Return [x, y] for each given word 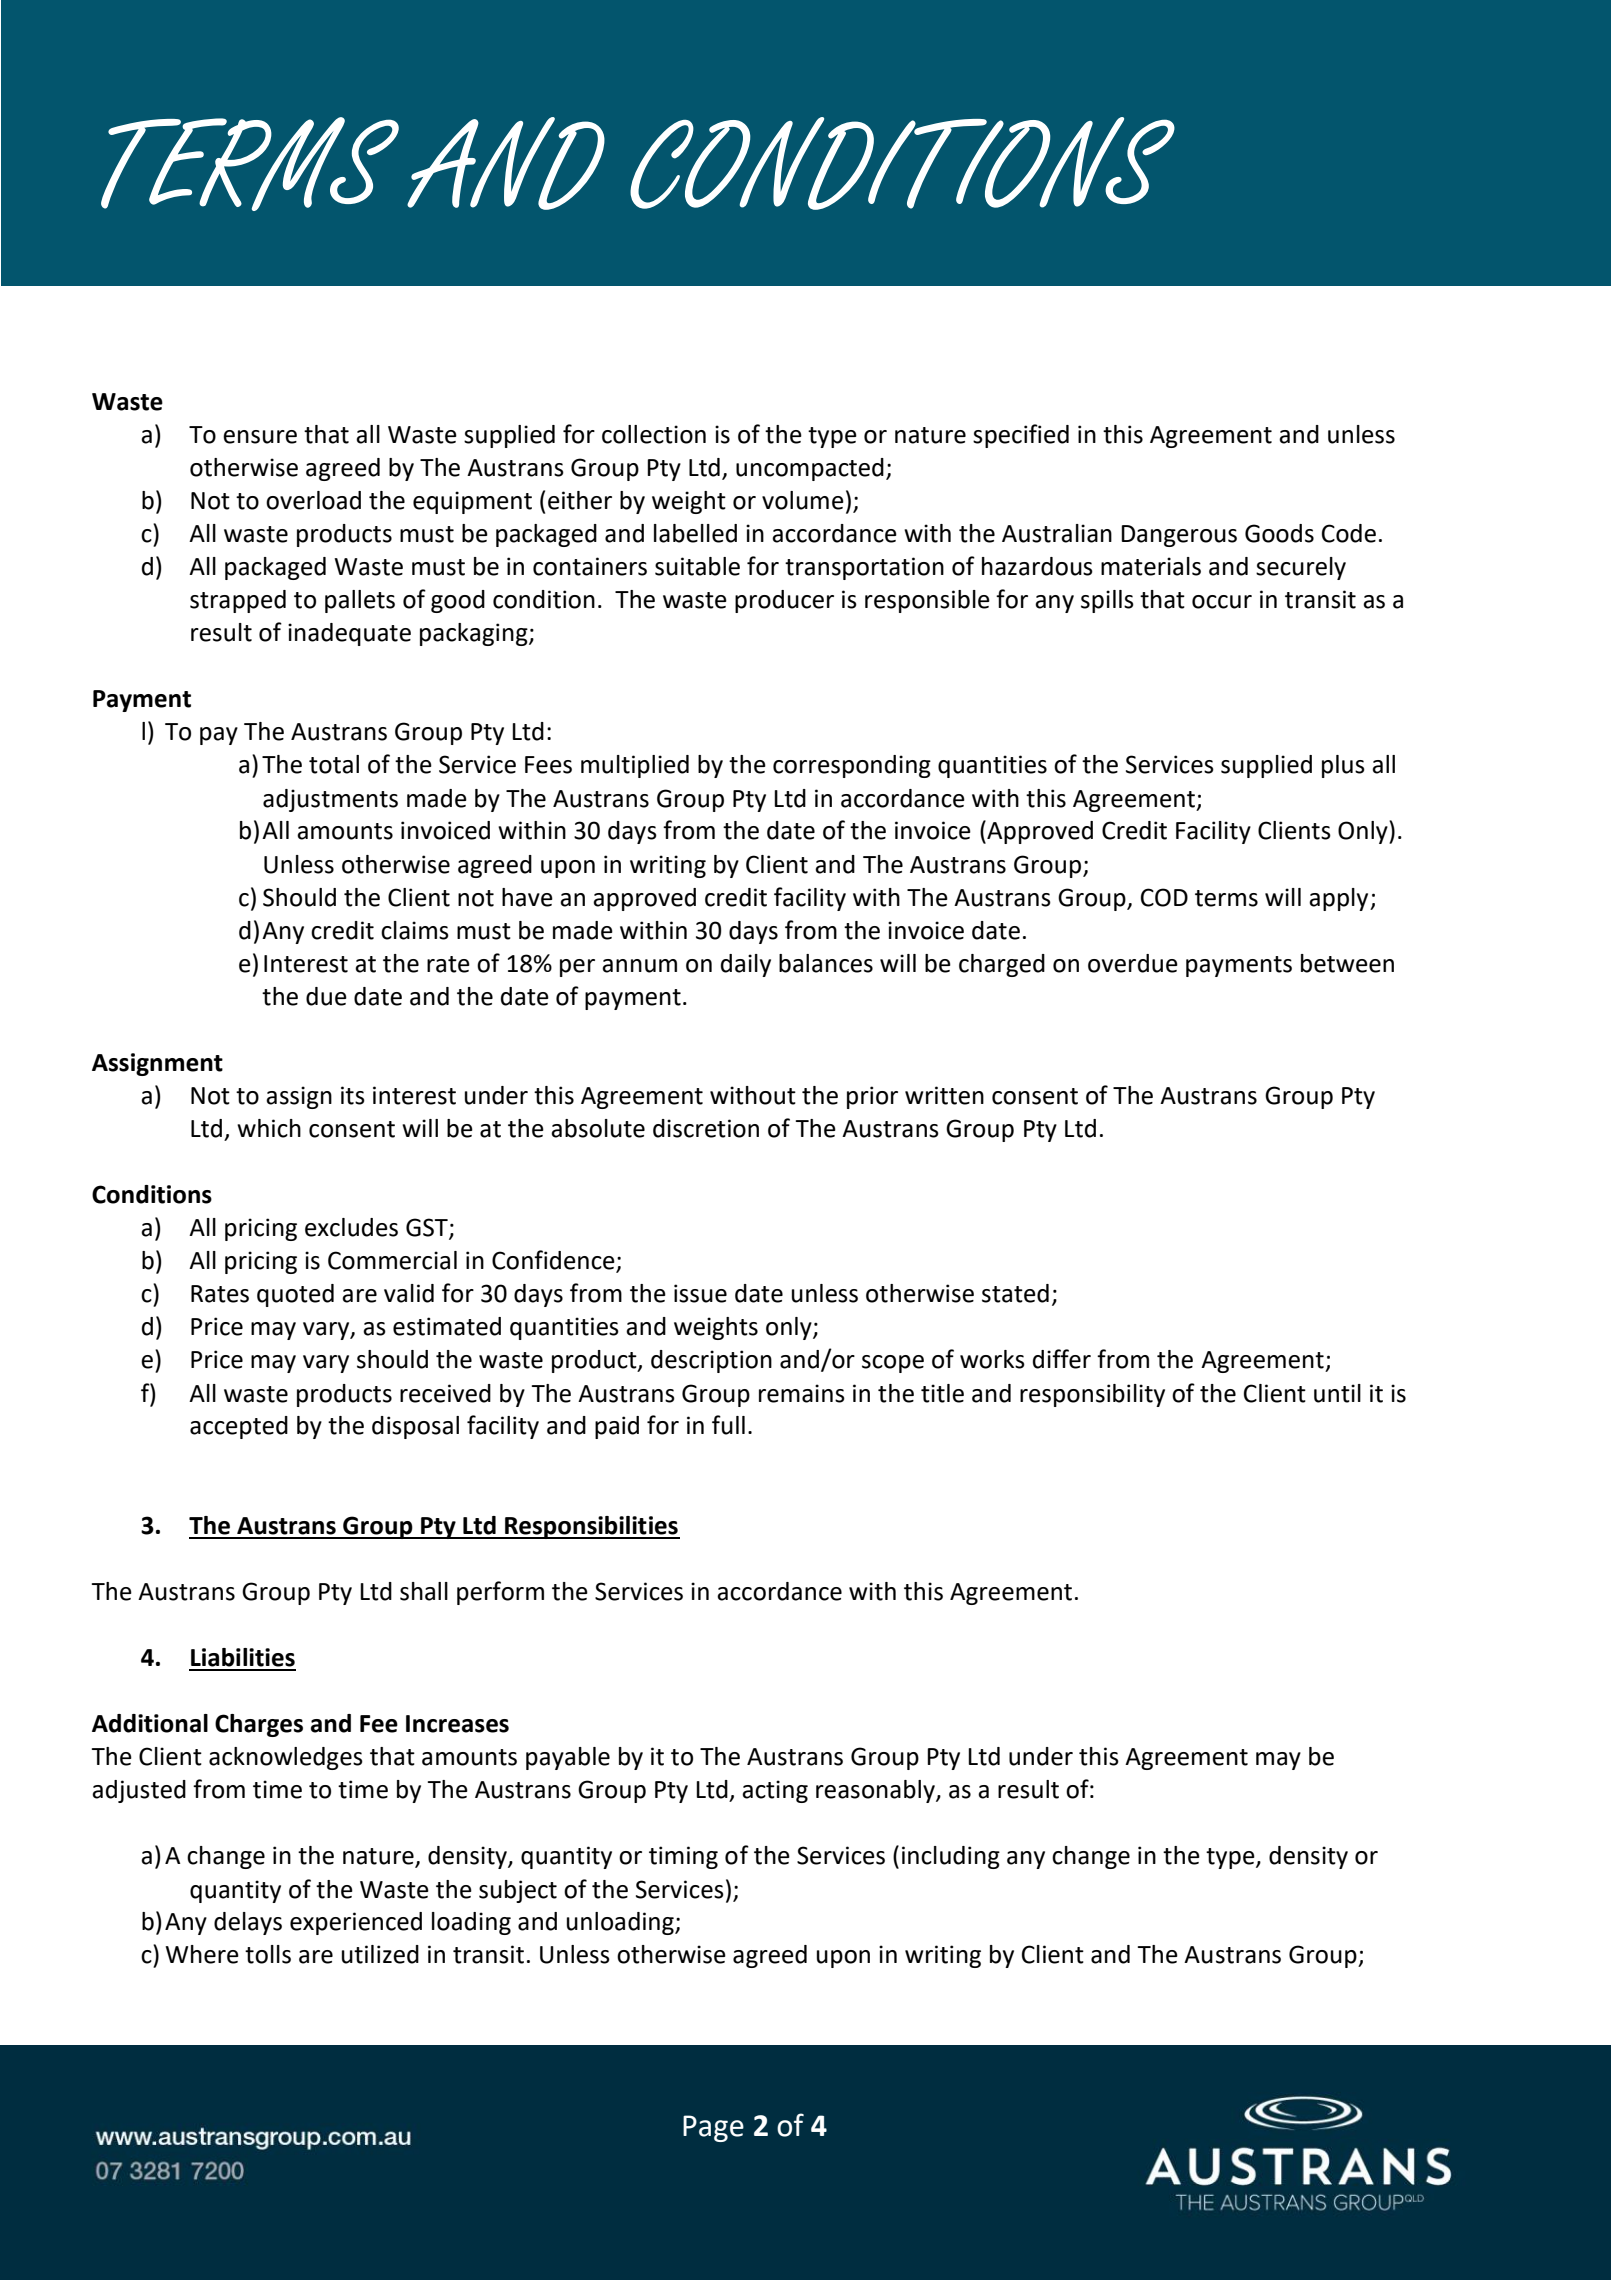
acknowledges [286, 1758]
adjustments [330, 800]
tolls [268, 1954]
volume [803, 500]
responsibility [1092, 1395]
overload [313, 500]
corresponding [852, 766]
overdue [1133, 963]
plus [1343, 766]
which [269, 1128]
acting [775, 1791]
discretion [706, 1128]
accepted [239, 1427]
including [951, 1857]
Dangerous [1179, 536]
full [728, 1425]
